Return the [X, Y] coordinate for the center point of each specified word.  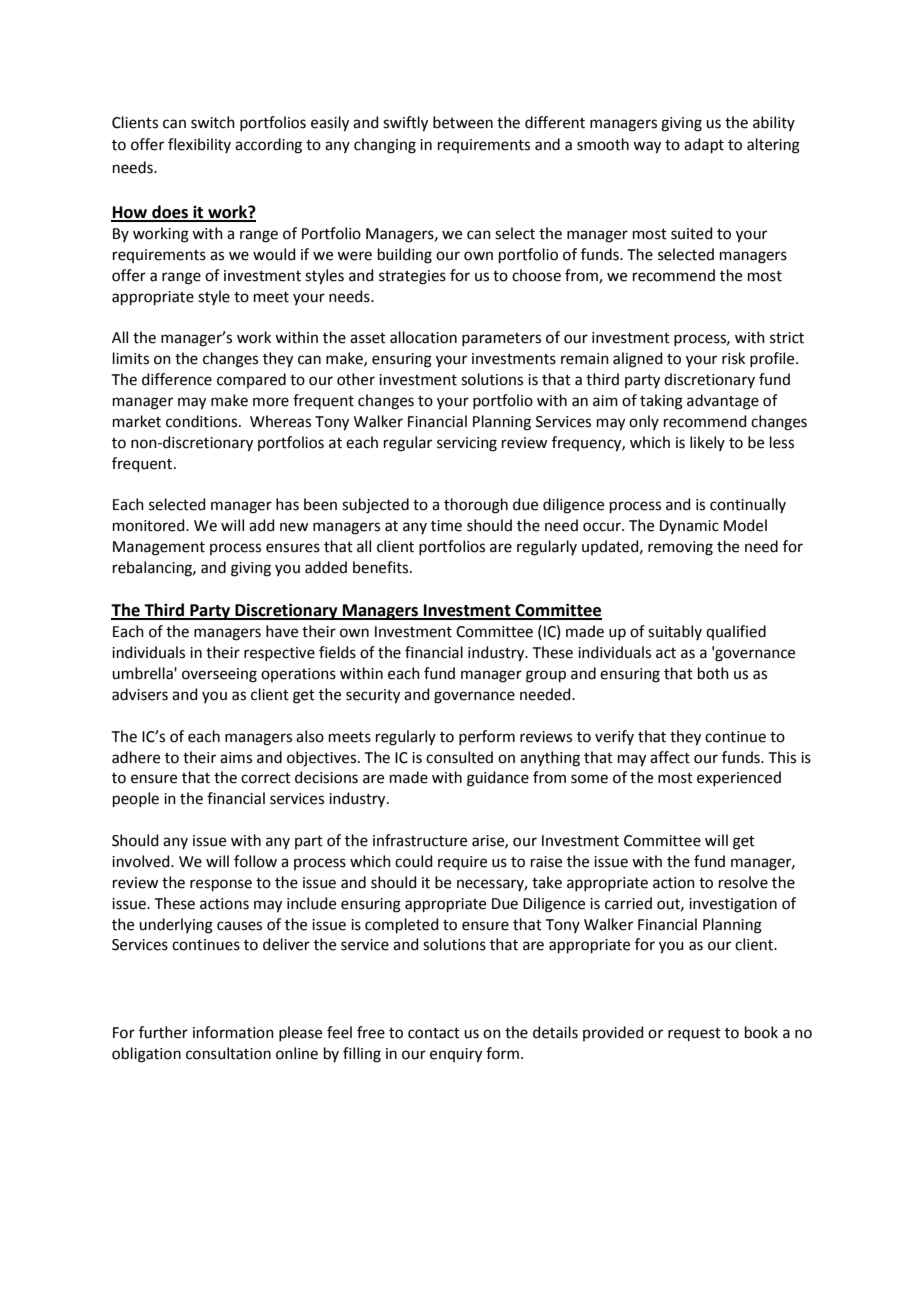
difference [177, 379]
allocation [423, 337]
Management [159, 548]
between [463, 122]
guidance [498, 779]
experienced [739, 778]
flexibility [199, 145]
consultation [228, 1053]
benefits [382, 567]
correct [266, 778]
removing [680, 548]
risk [733, 358]
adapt [704, 145]
